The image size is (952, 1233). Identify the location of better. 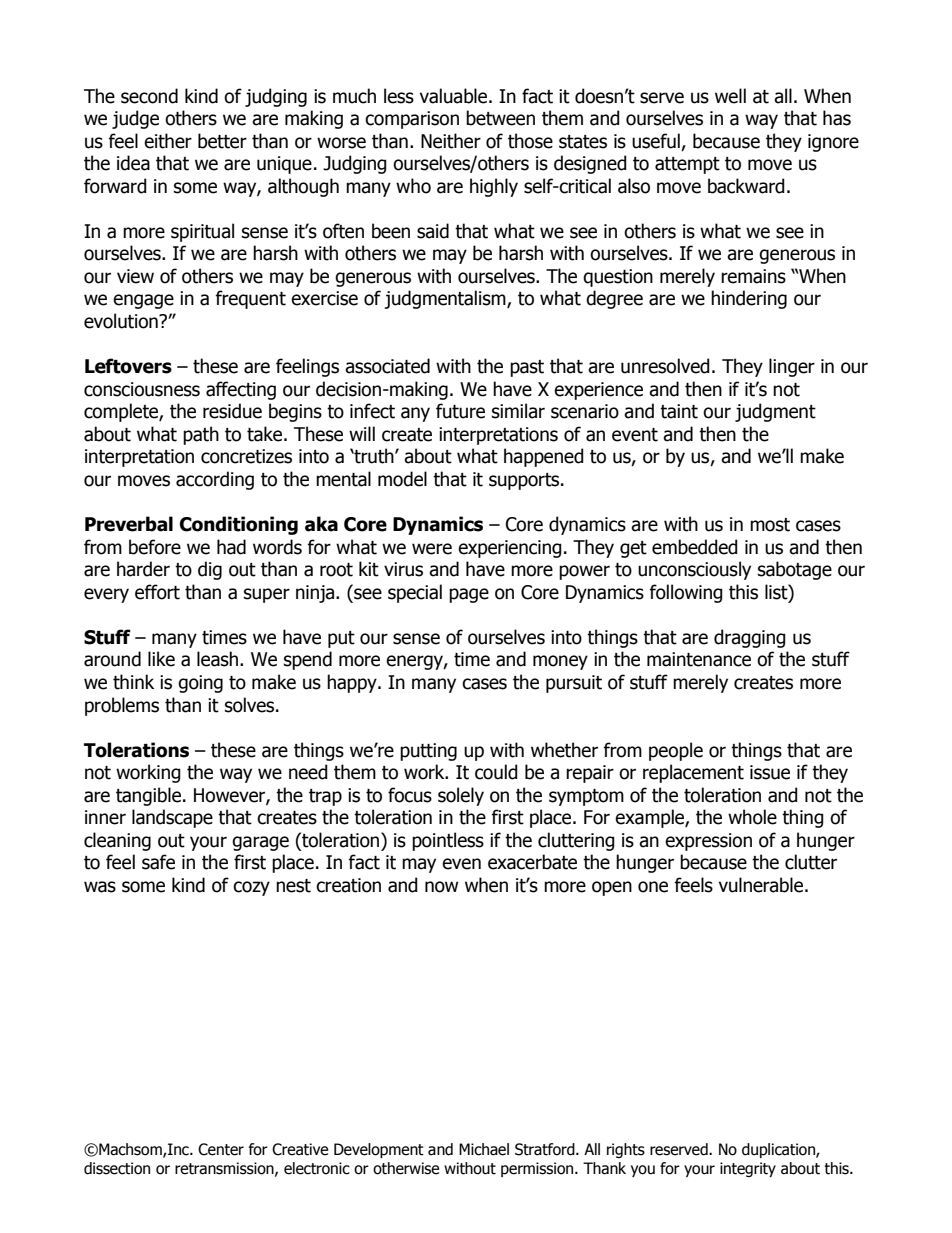
(222, 141).
